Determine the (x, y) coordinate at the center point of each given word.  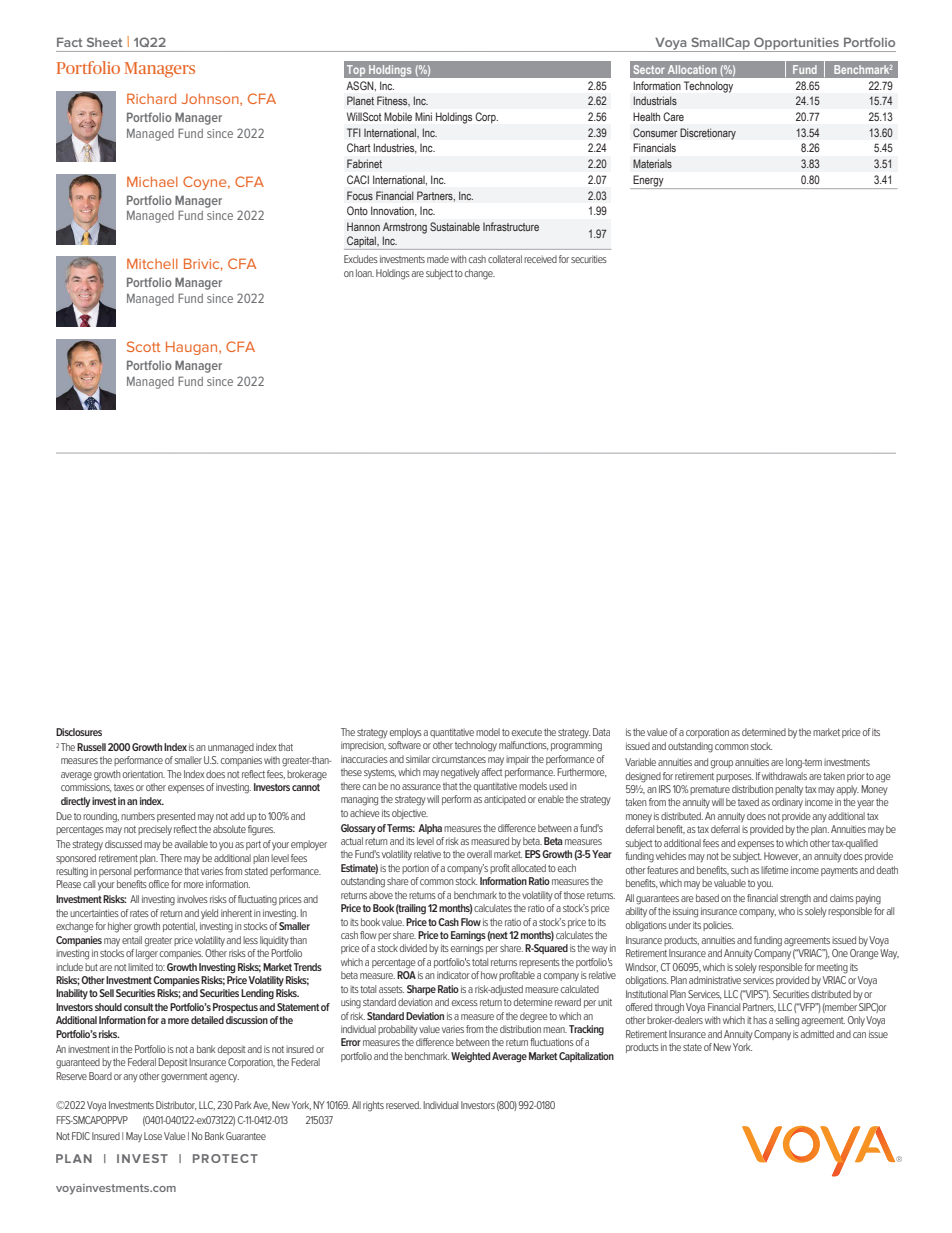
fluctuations (552, 1042)
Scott (143, 346)
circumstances (459, 759)
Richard (151, 98)
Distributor (176, 1105)
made (438, 259)
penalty (789, 790)
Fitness (393, 101)
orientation (144, 774)
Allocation (692, 69)
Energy (648, 182)
